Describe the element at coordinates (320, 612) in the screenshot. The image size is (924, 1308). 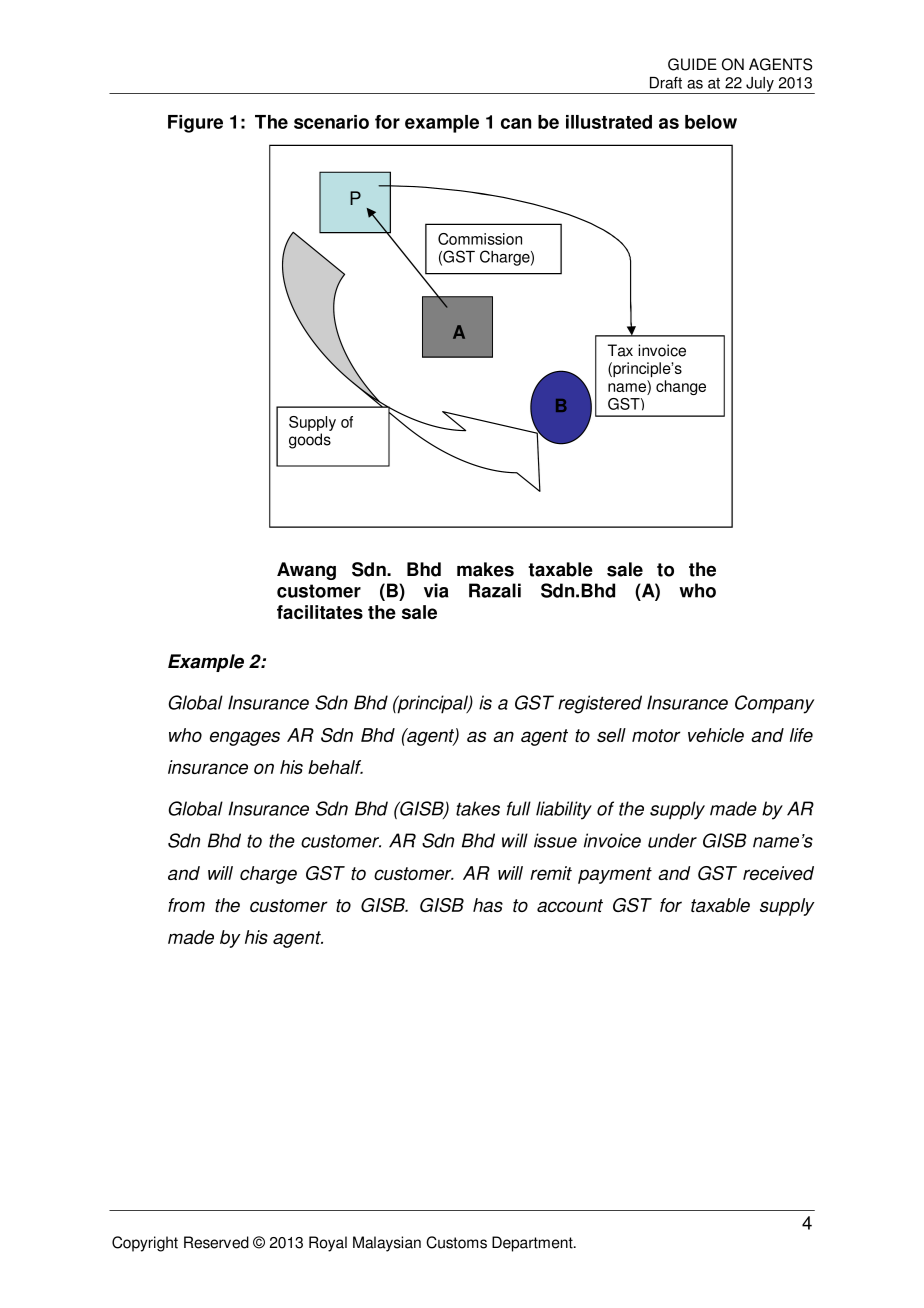
I see `facilitates` at that location.
